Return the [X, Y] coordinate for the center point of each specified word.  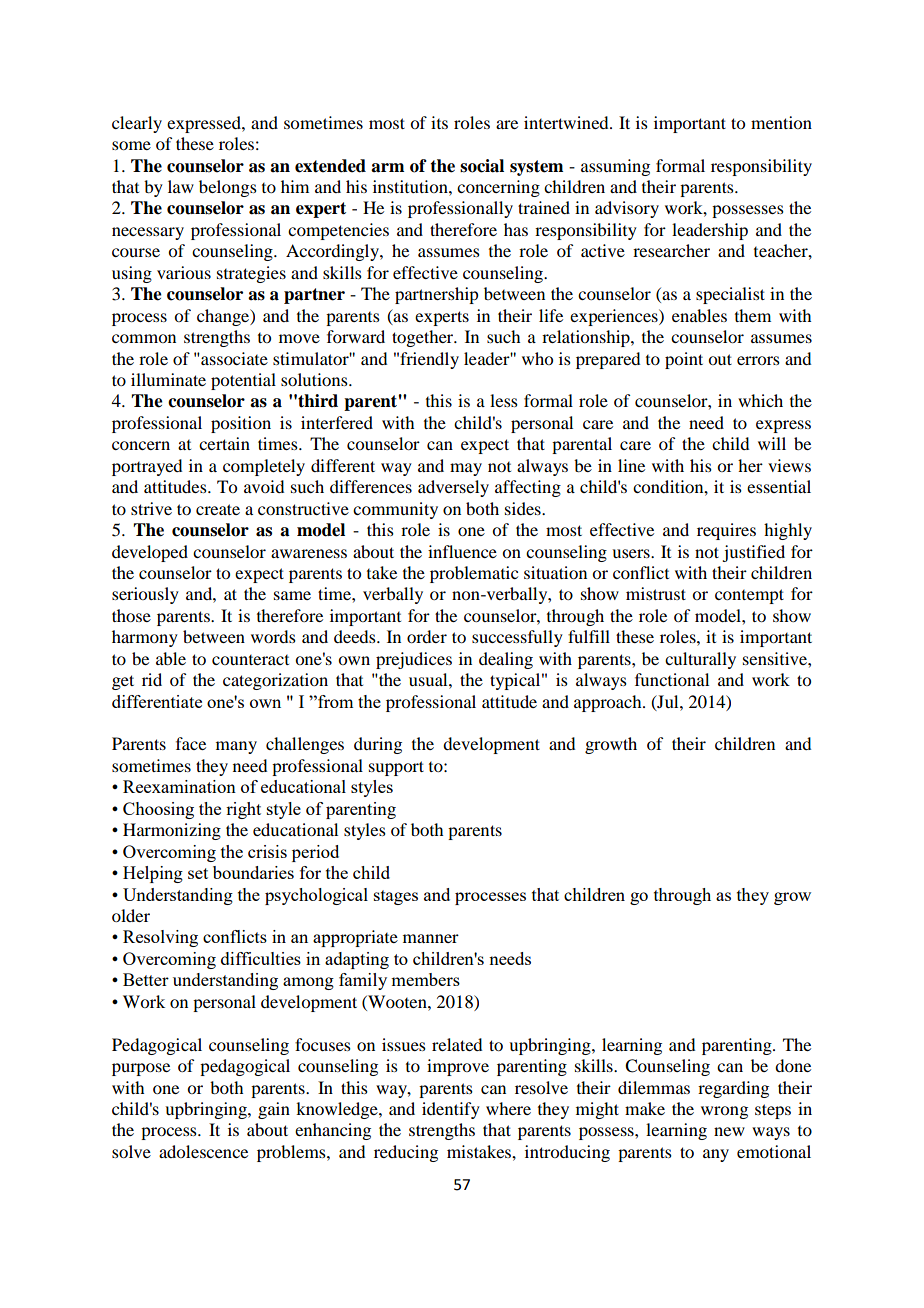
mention [781, 122]
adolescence [203, 1151]
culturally [700, 660]
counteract [250, 660]
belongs [228, 188]
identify [451, 1110]
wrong [724, 1112]
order [427, 636]
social [482, 166]
